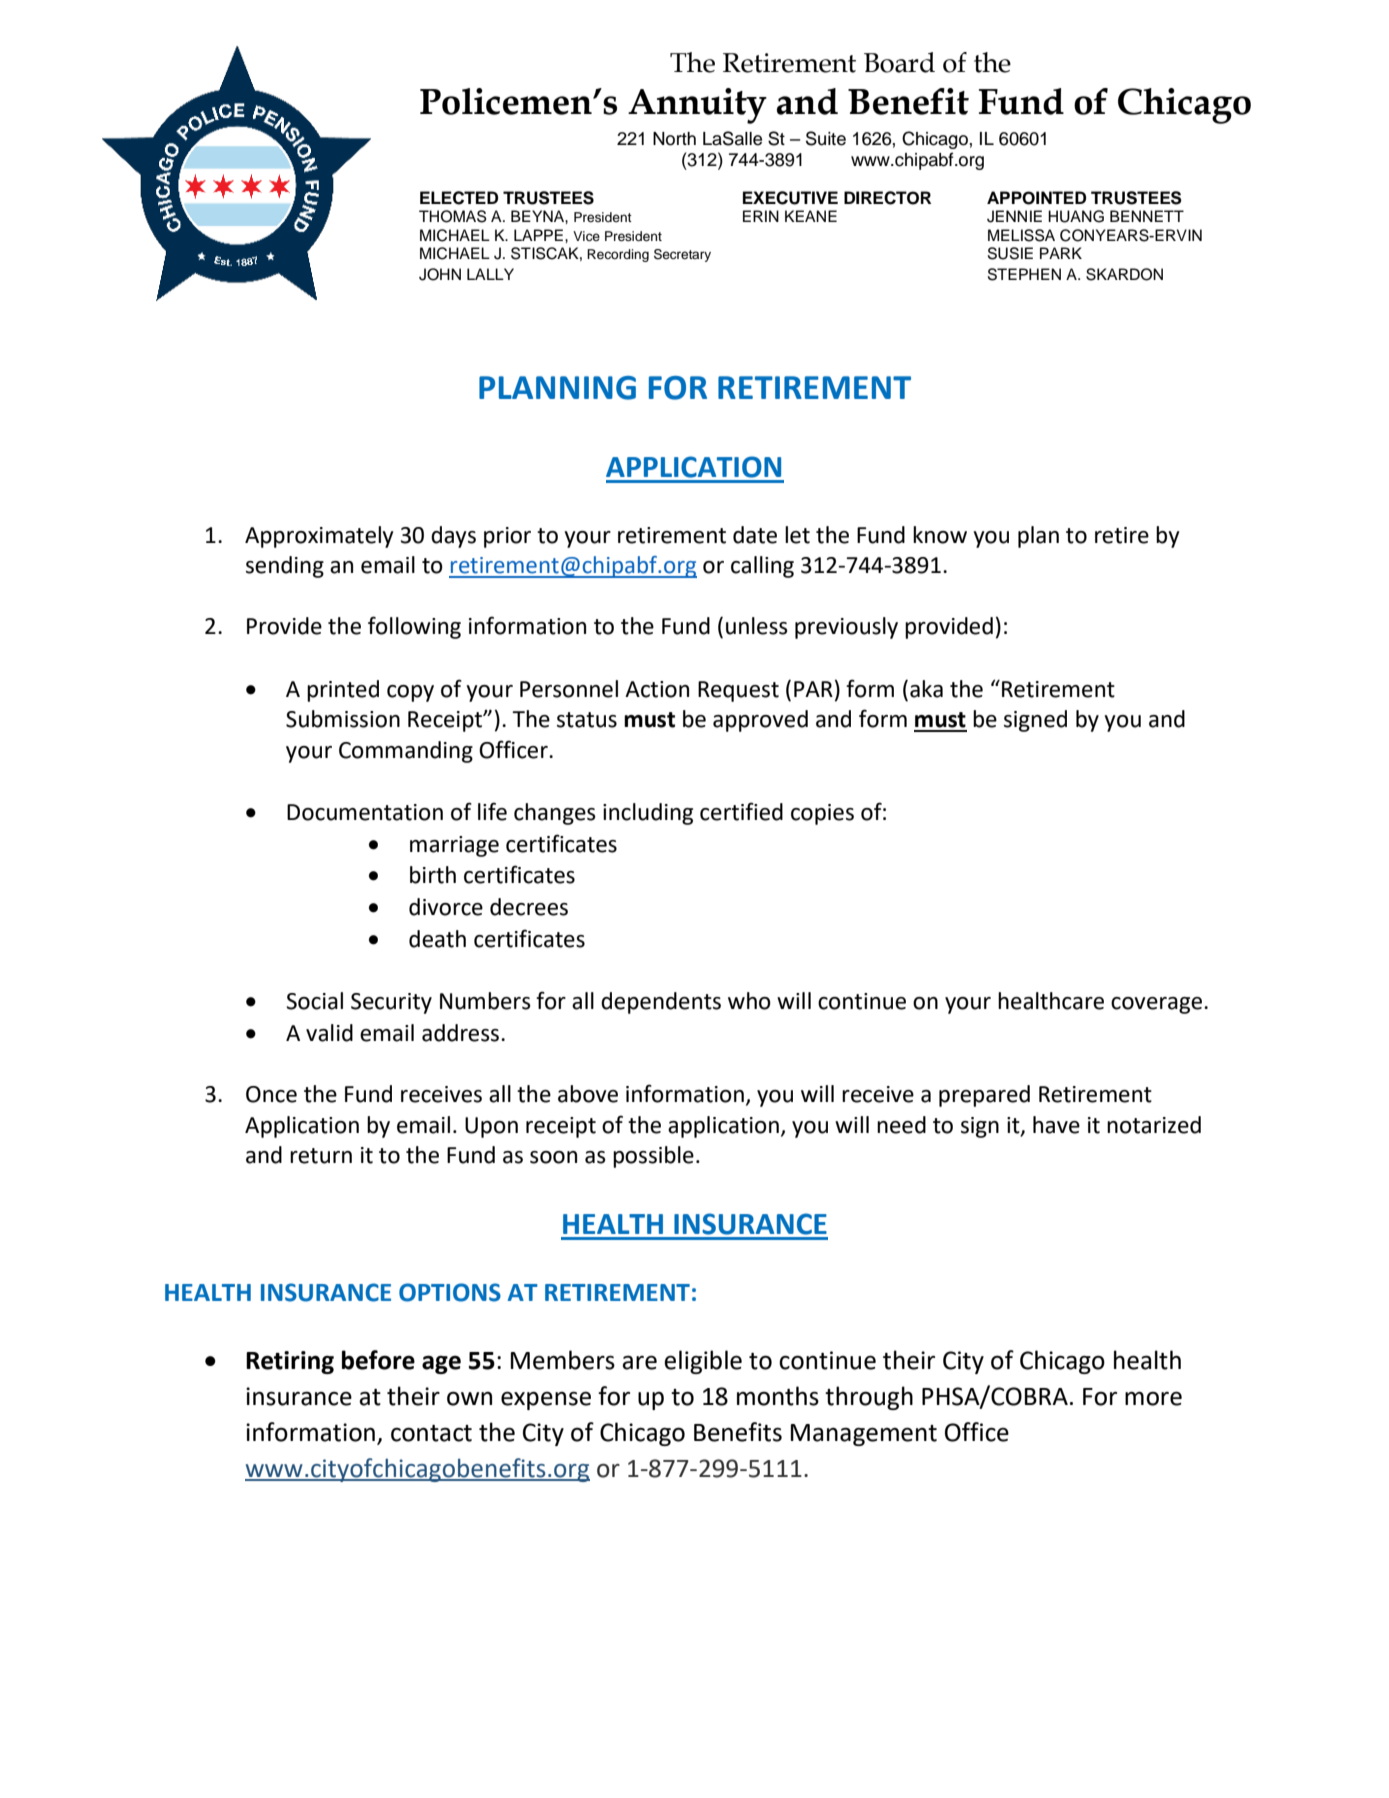 The image size is (1389, 1798). I want to click on Annuity, so click(697, 106).
